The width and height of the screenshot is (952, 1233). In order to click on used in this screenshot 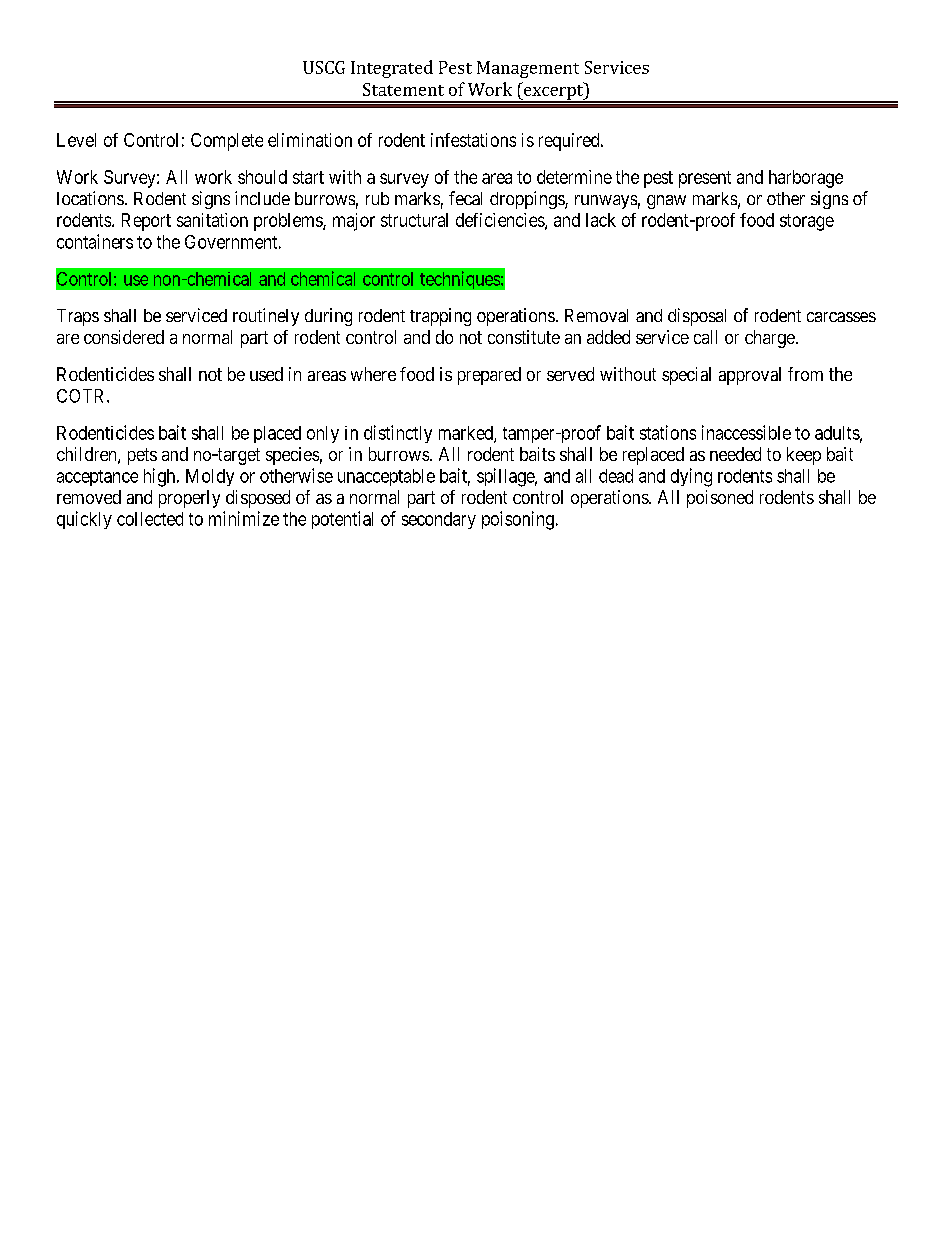, I will do `click(266, 374)`.
